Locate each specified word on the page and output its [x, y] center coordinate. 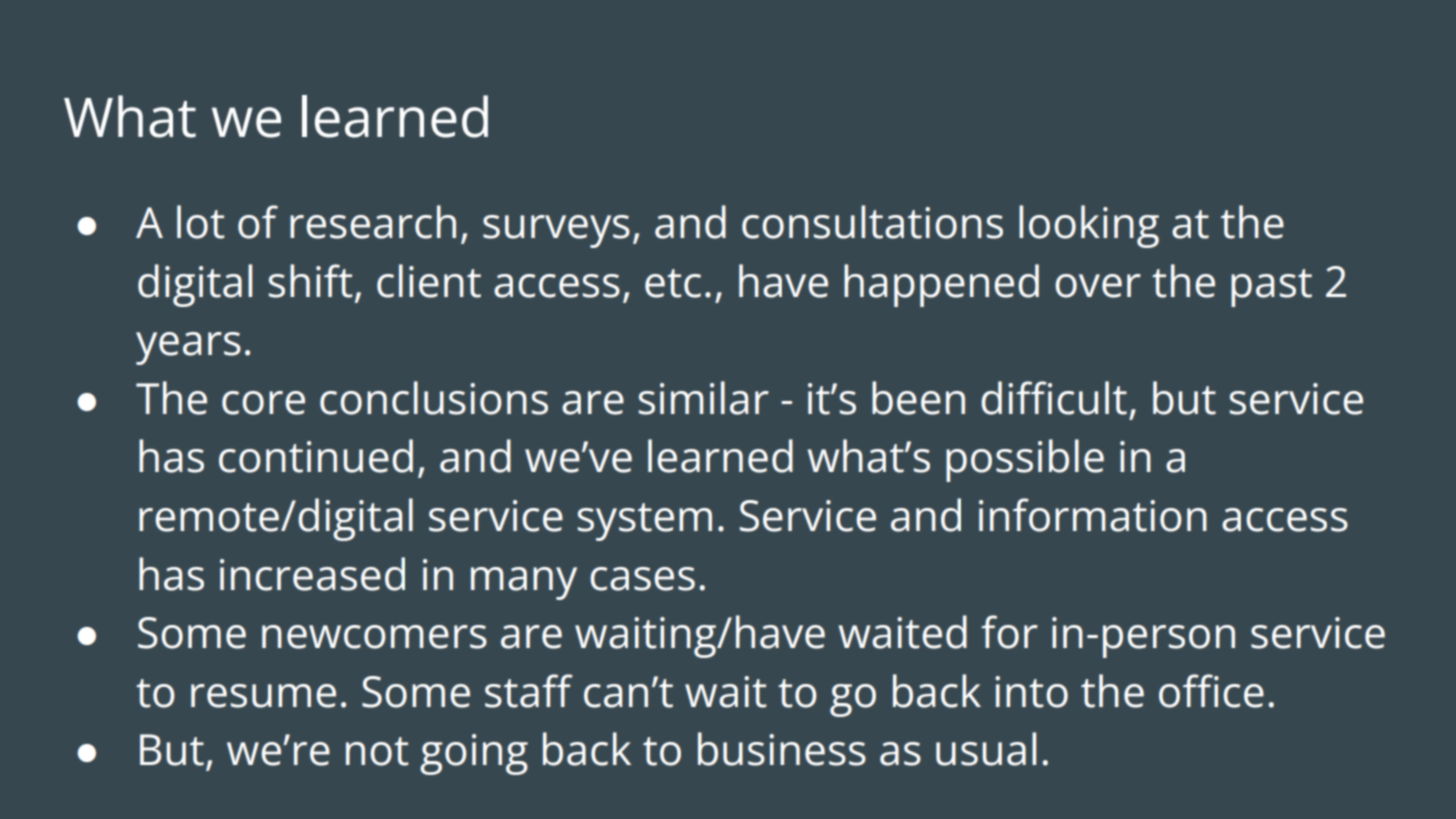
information [1093, 515]
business [782, 749]
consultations [872, 222]
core [263, 403]
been [918, 398]
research [373, 222]
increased [312, 574]
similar [704, 398]
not [377, 751]
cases [642, 579]
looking [1089, 226]
